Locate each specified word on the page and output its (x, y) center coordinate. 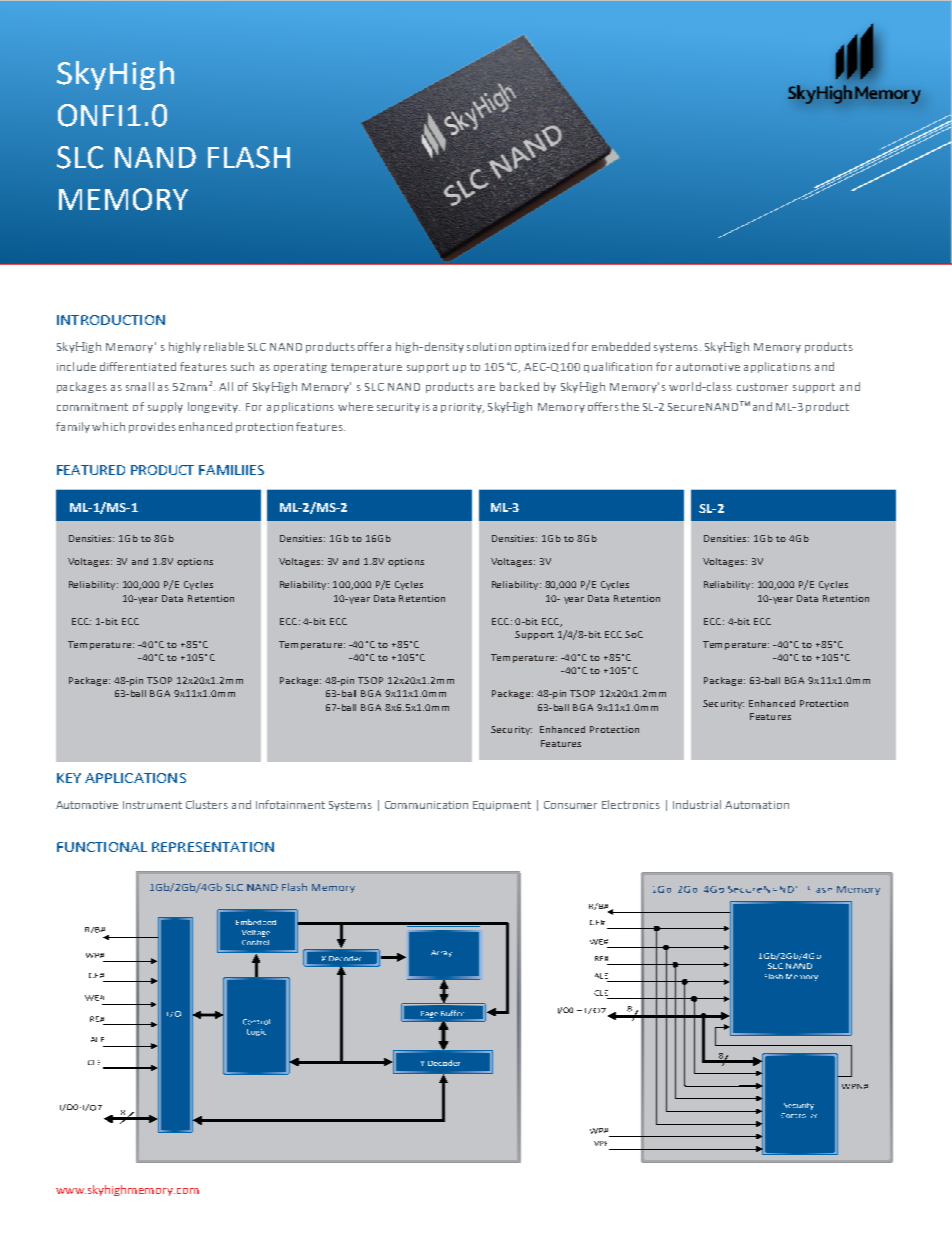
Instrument (152, 805)
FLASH (249, 157)
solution (489, 346)
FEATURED (91, 470)
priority (462, 408)
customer (762, 387)
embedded (621, 346)
